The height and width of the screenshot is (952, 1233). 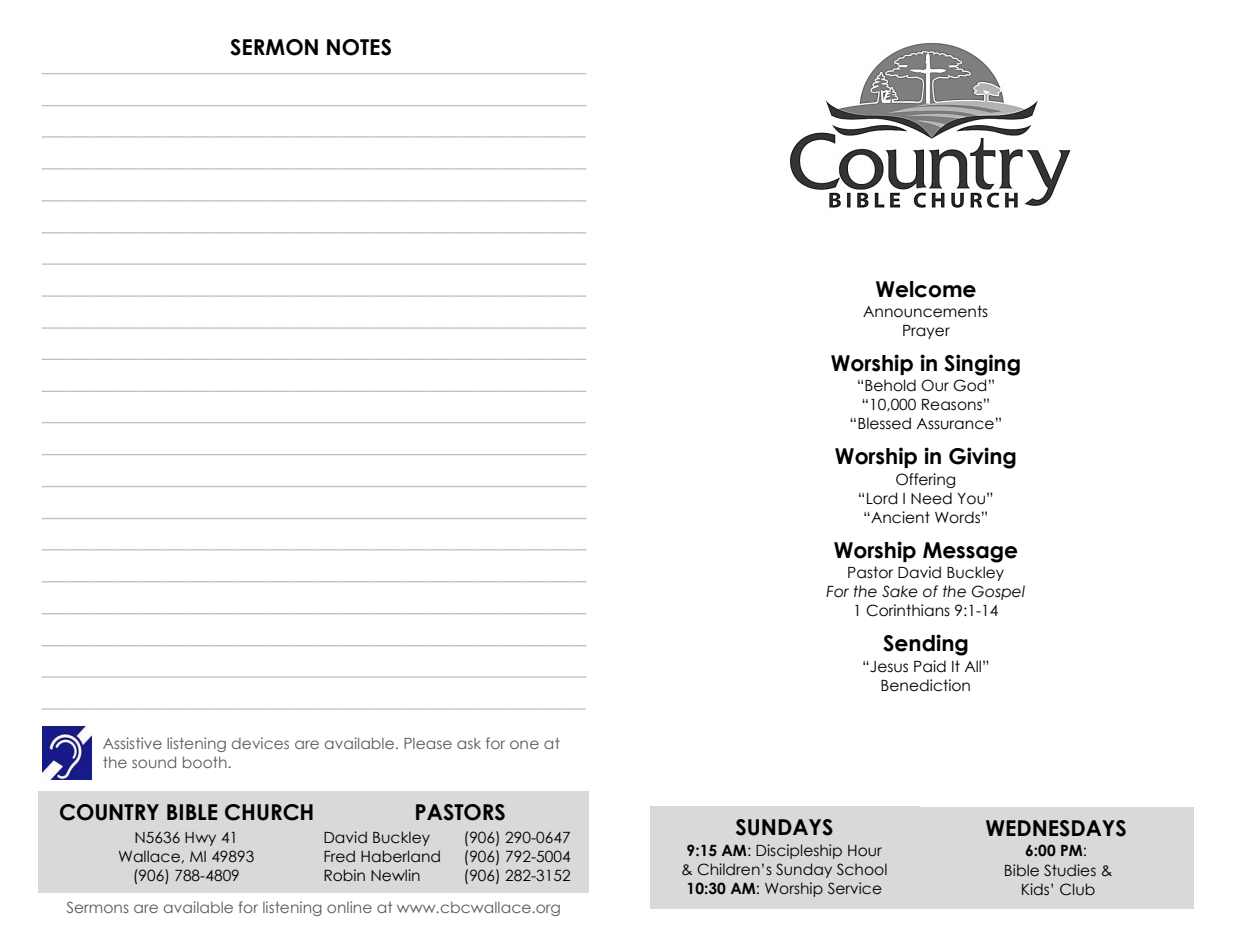 I want to click on Announcements, so click(x=925, y=311).
